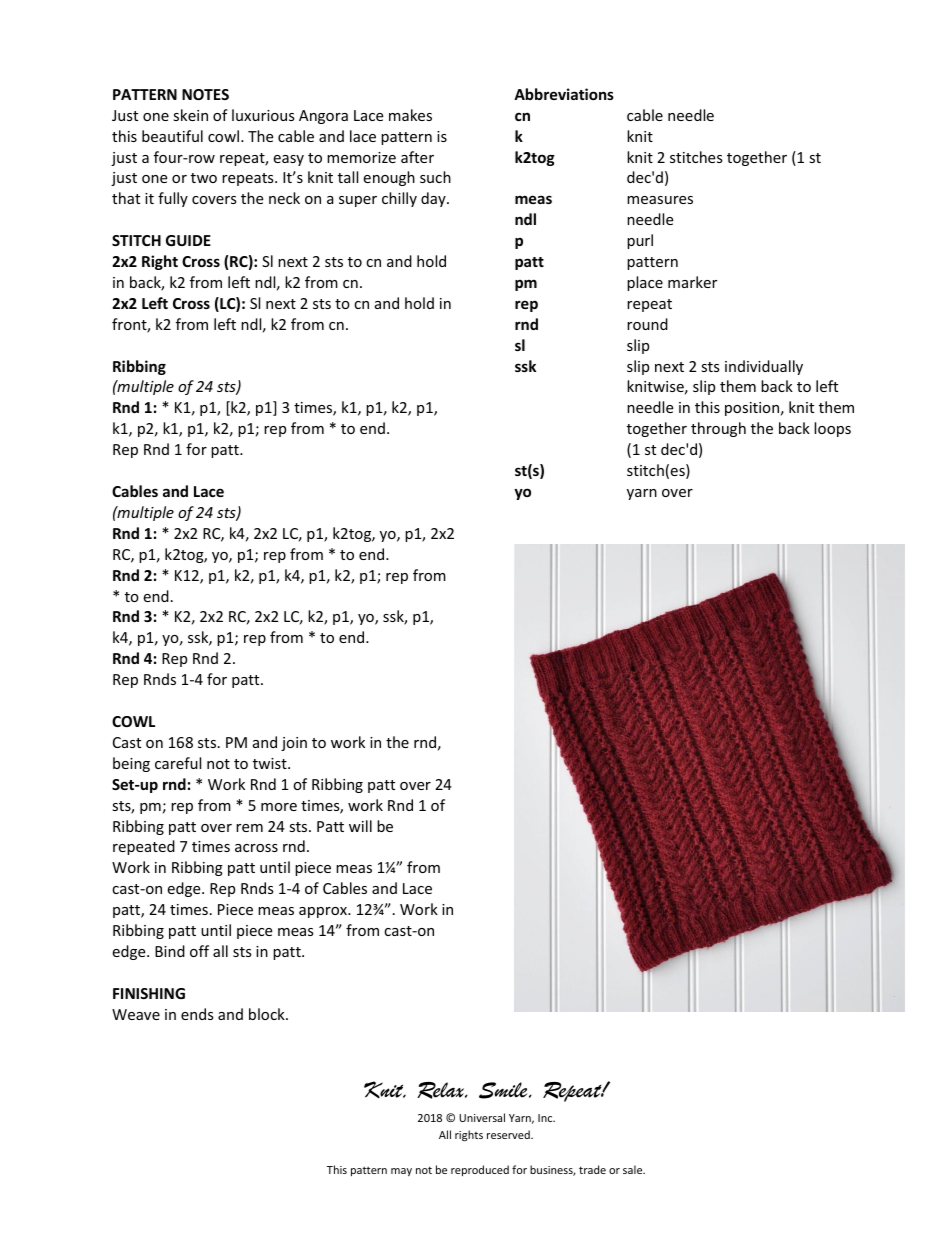 The width and height of the page is (952, 1233). Describe the element at coordinates (249, 828) in the page. I see `rem` at that location.
